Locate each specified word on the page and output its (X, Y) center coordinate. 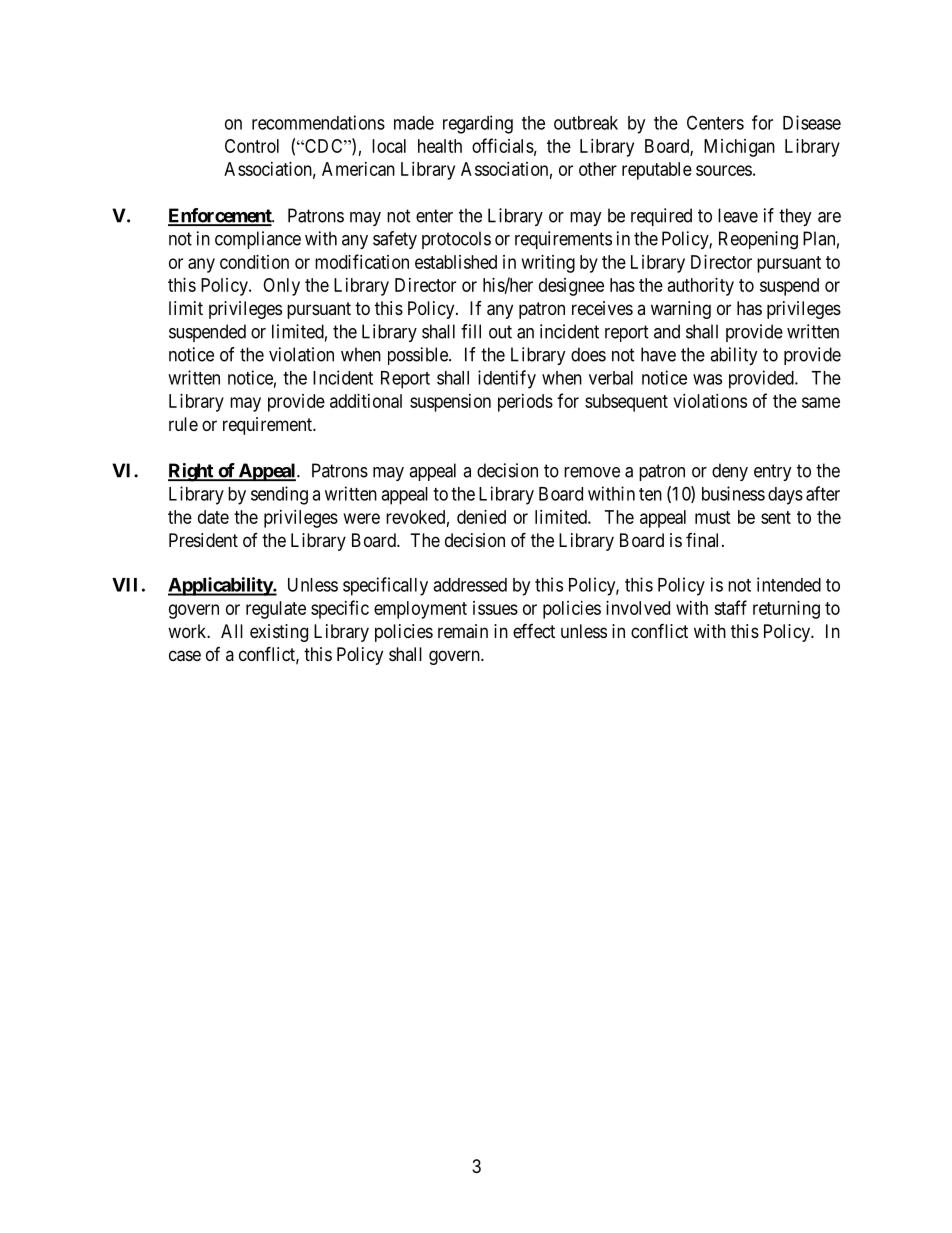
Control (252, 146)
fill (471, 331)
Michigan (739, 148)
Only (281, 287)
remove (592, 472)
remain (463, 631)
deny (730, 472)
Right (191, 472)
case (185, 656)
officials (503, 145)
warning (681, 310)
